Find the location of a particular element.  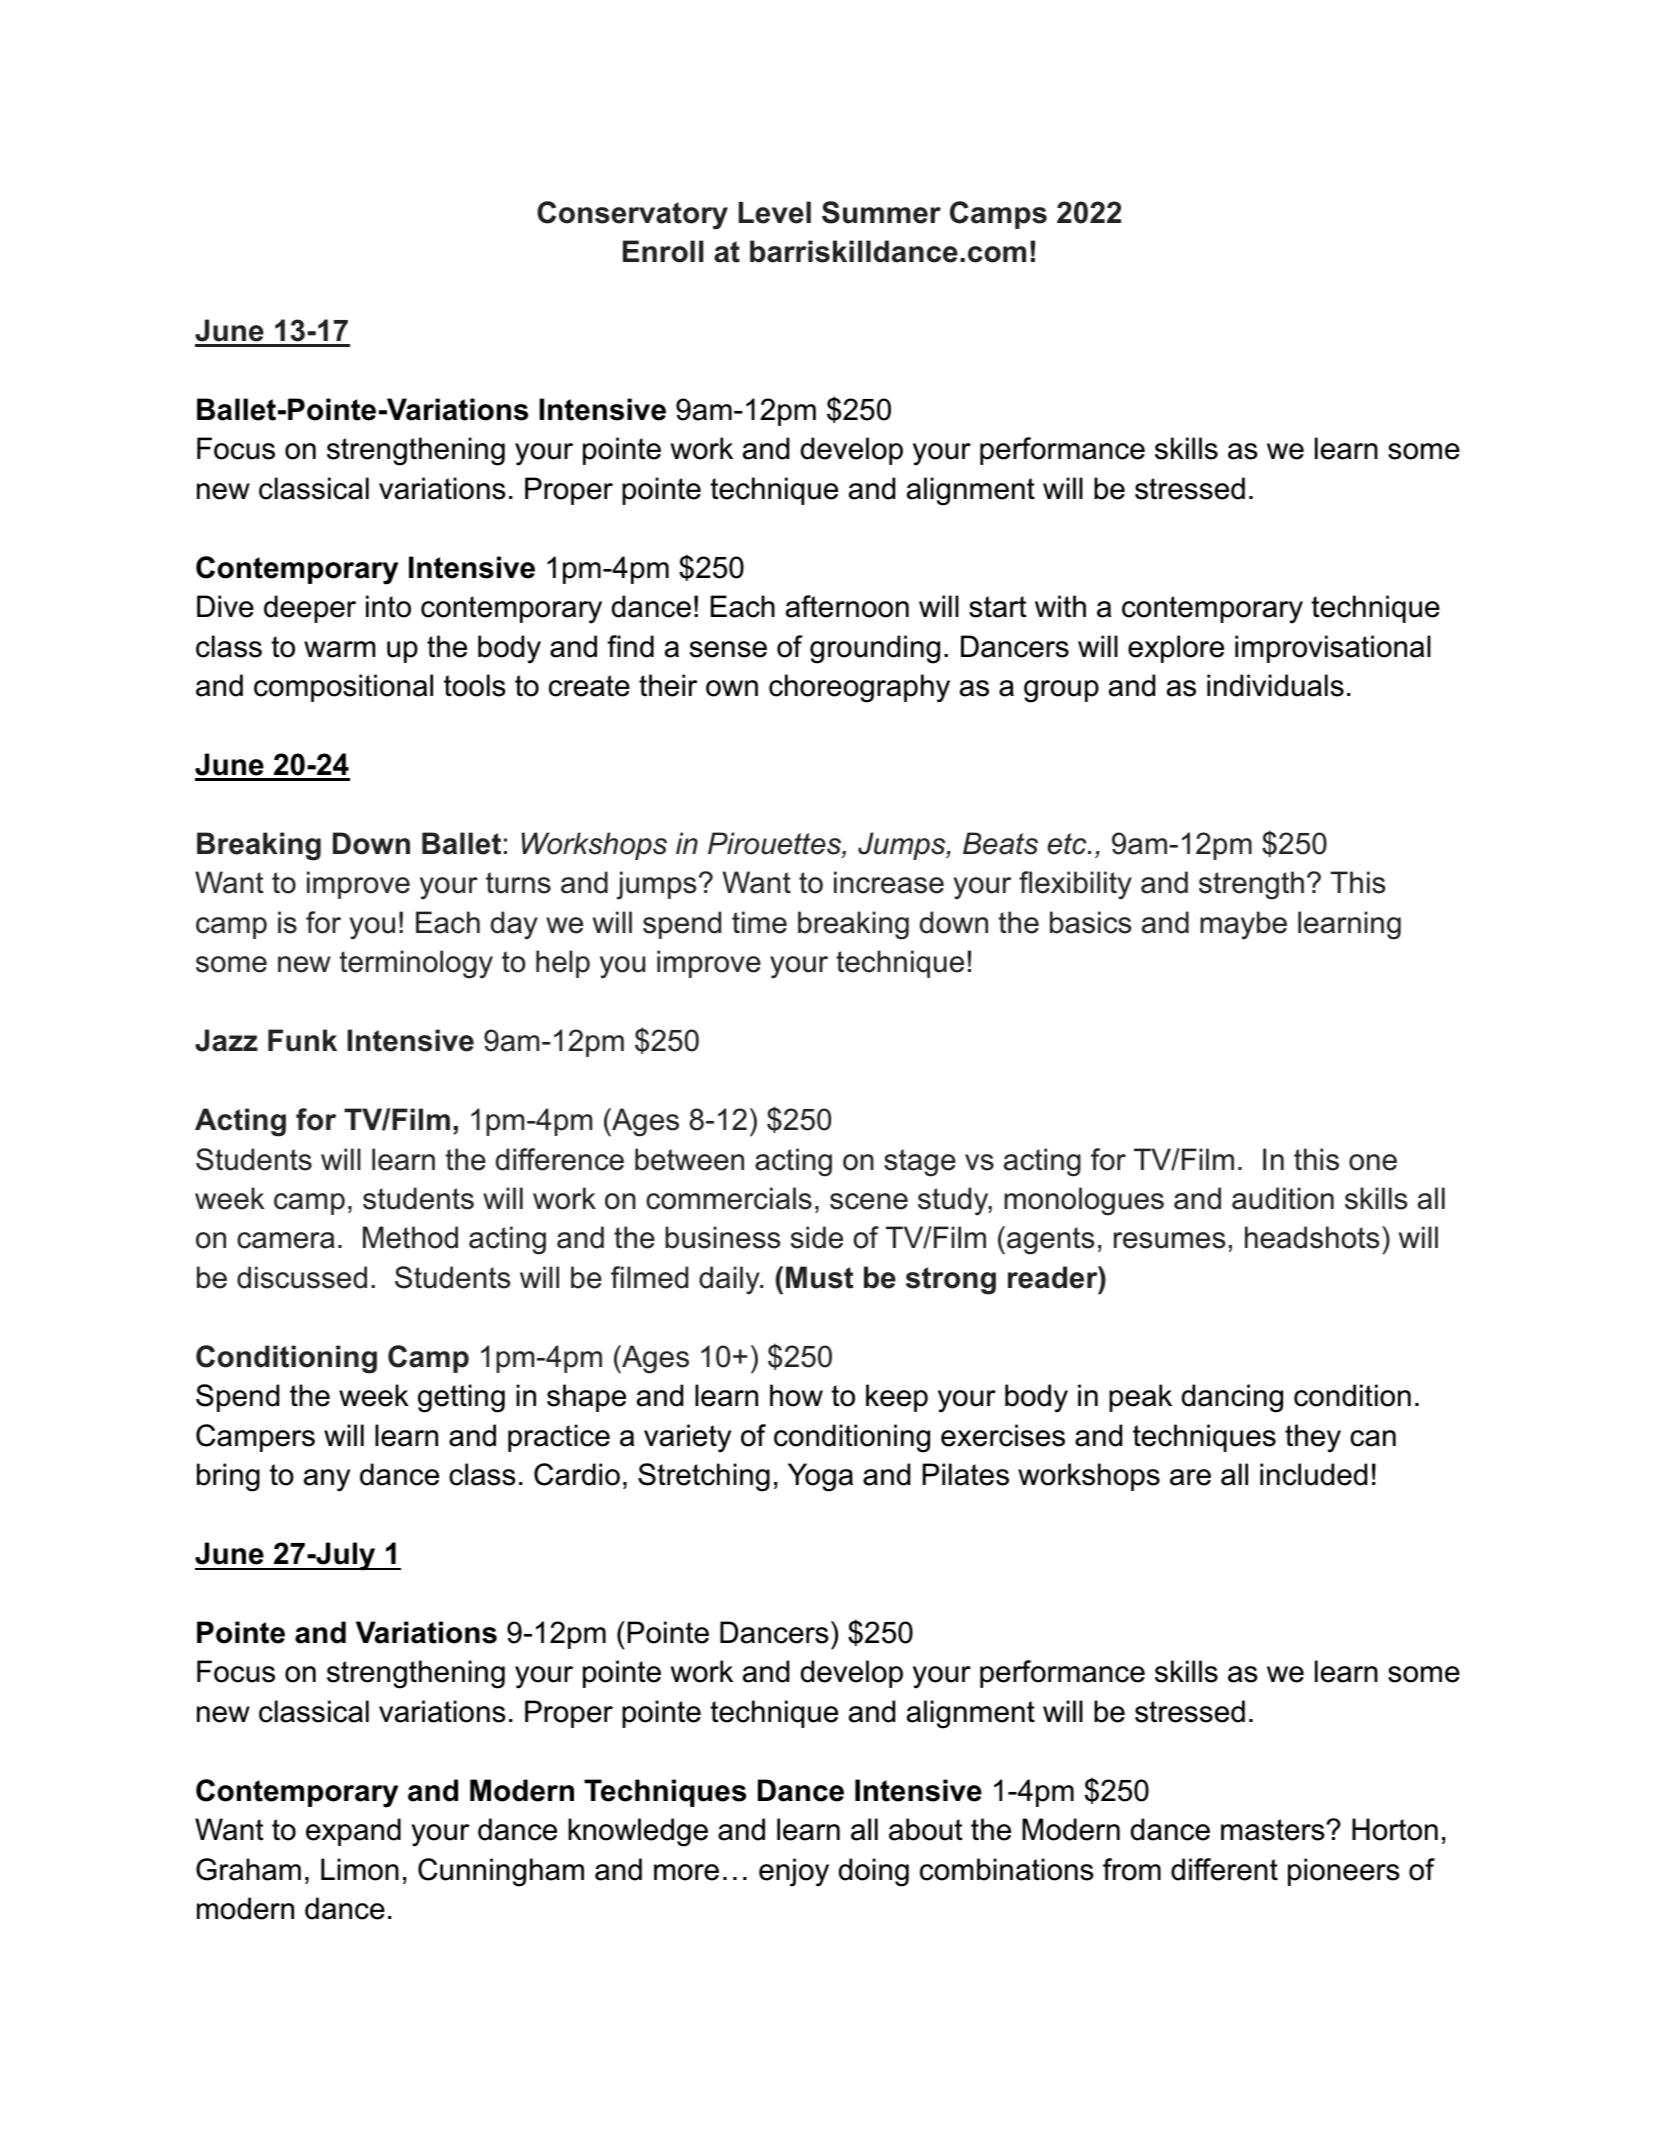

how is located at coordinates (796, 1395).
